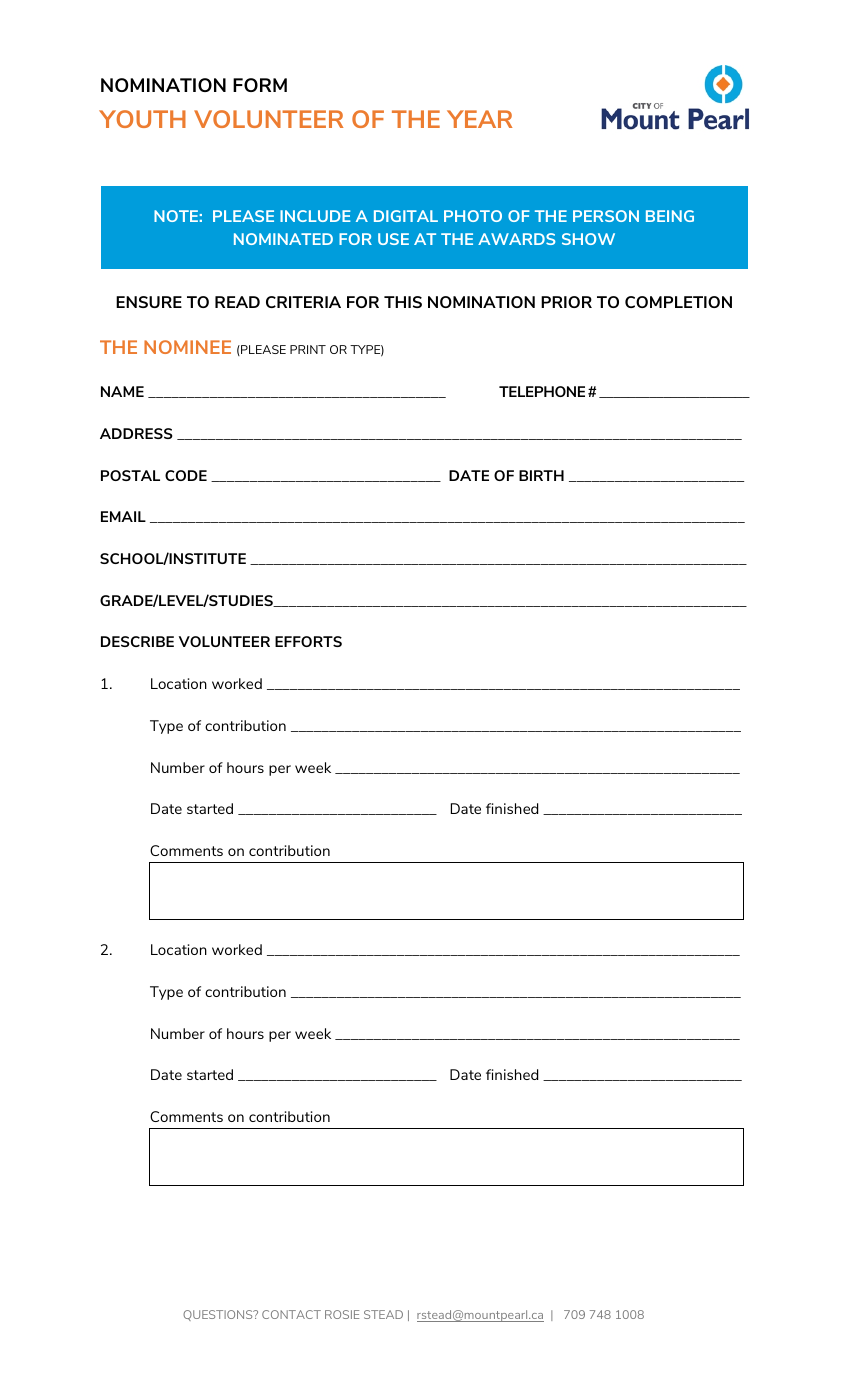 This image has width=849, height=1400. What do you see at coordinates (479, 119) in the image?
I see `YEAR` at bounding box center [479, 119].
